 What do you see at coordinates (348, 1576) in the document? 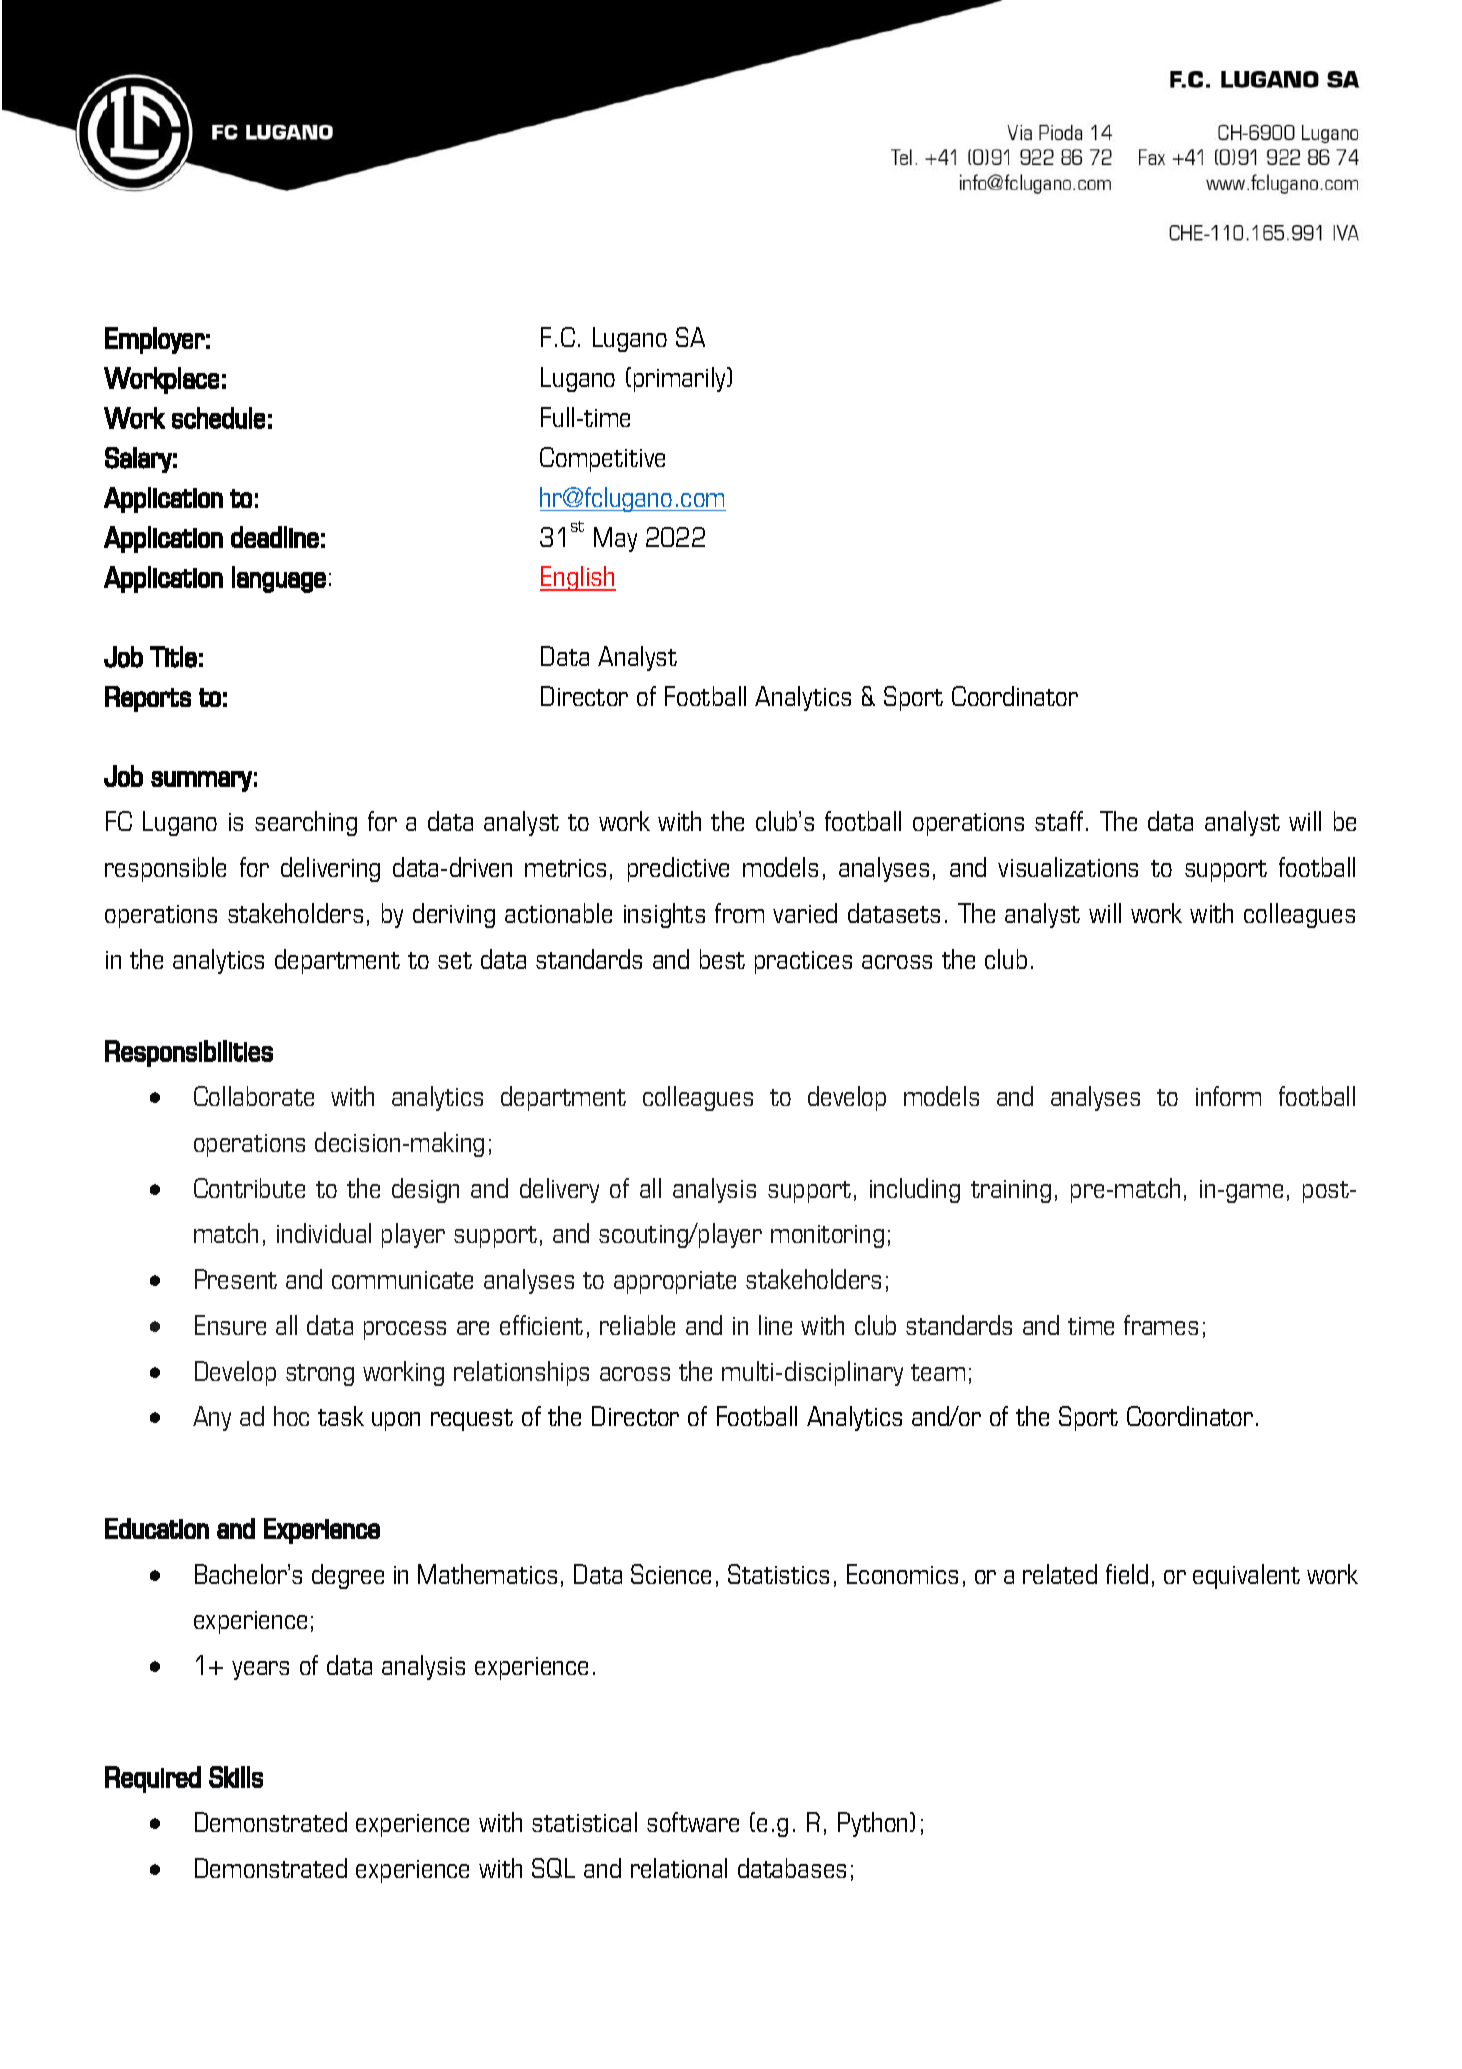
I see `degree` at bounding box center [348, 1576].
